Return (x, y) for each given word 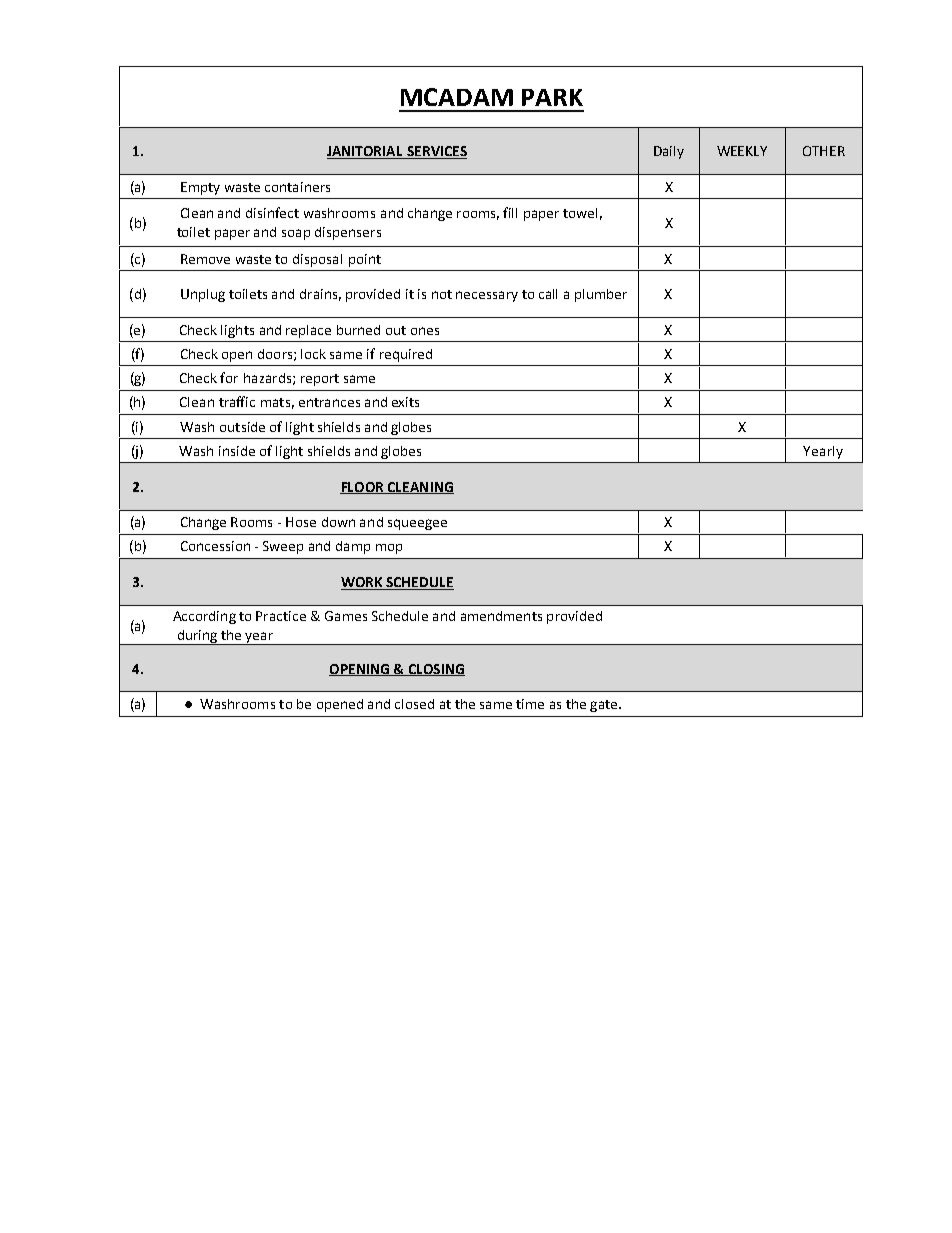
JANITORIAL (366, 152)
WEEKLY (742, 151)
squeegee (417, 524)
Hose (301, 522)
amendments (501, 616)
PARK (552, 97)
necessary (487, 296)
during (197, 637)
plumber (601, 295)
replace (308, 331)
